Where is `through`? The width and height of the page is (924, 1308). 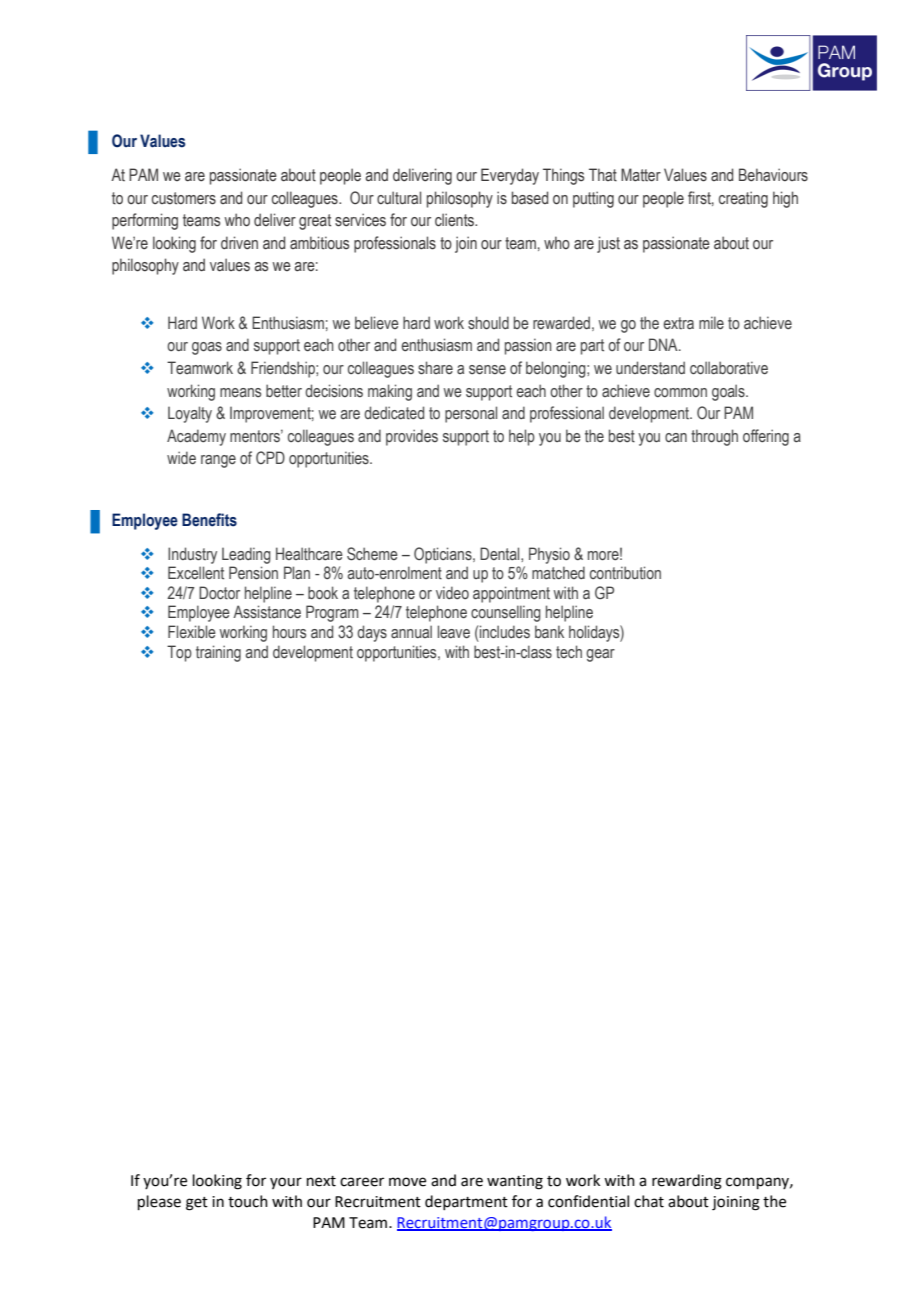
through is located at coordinates (714, 437).
